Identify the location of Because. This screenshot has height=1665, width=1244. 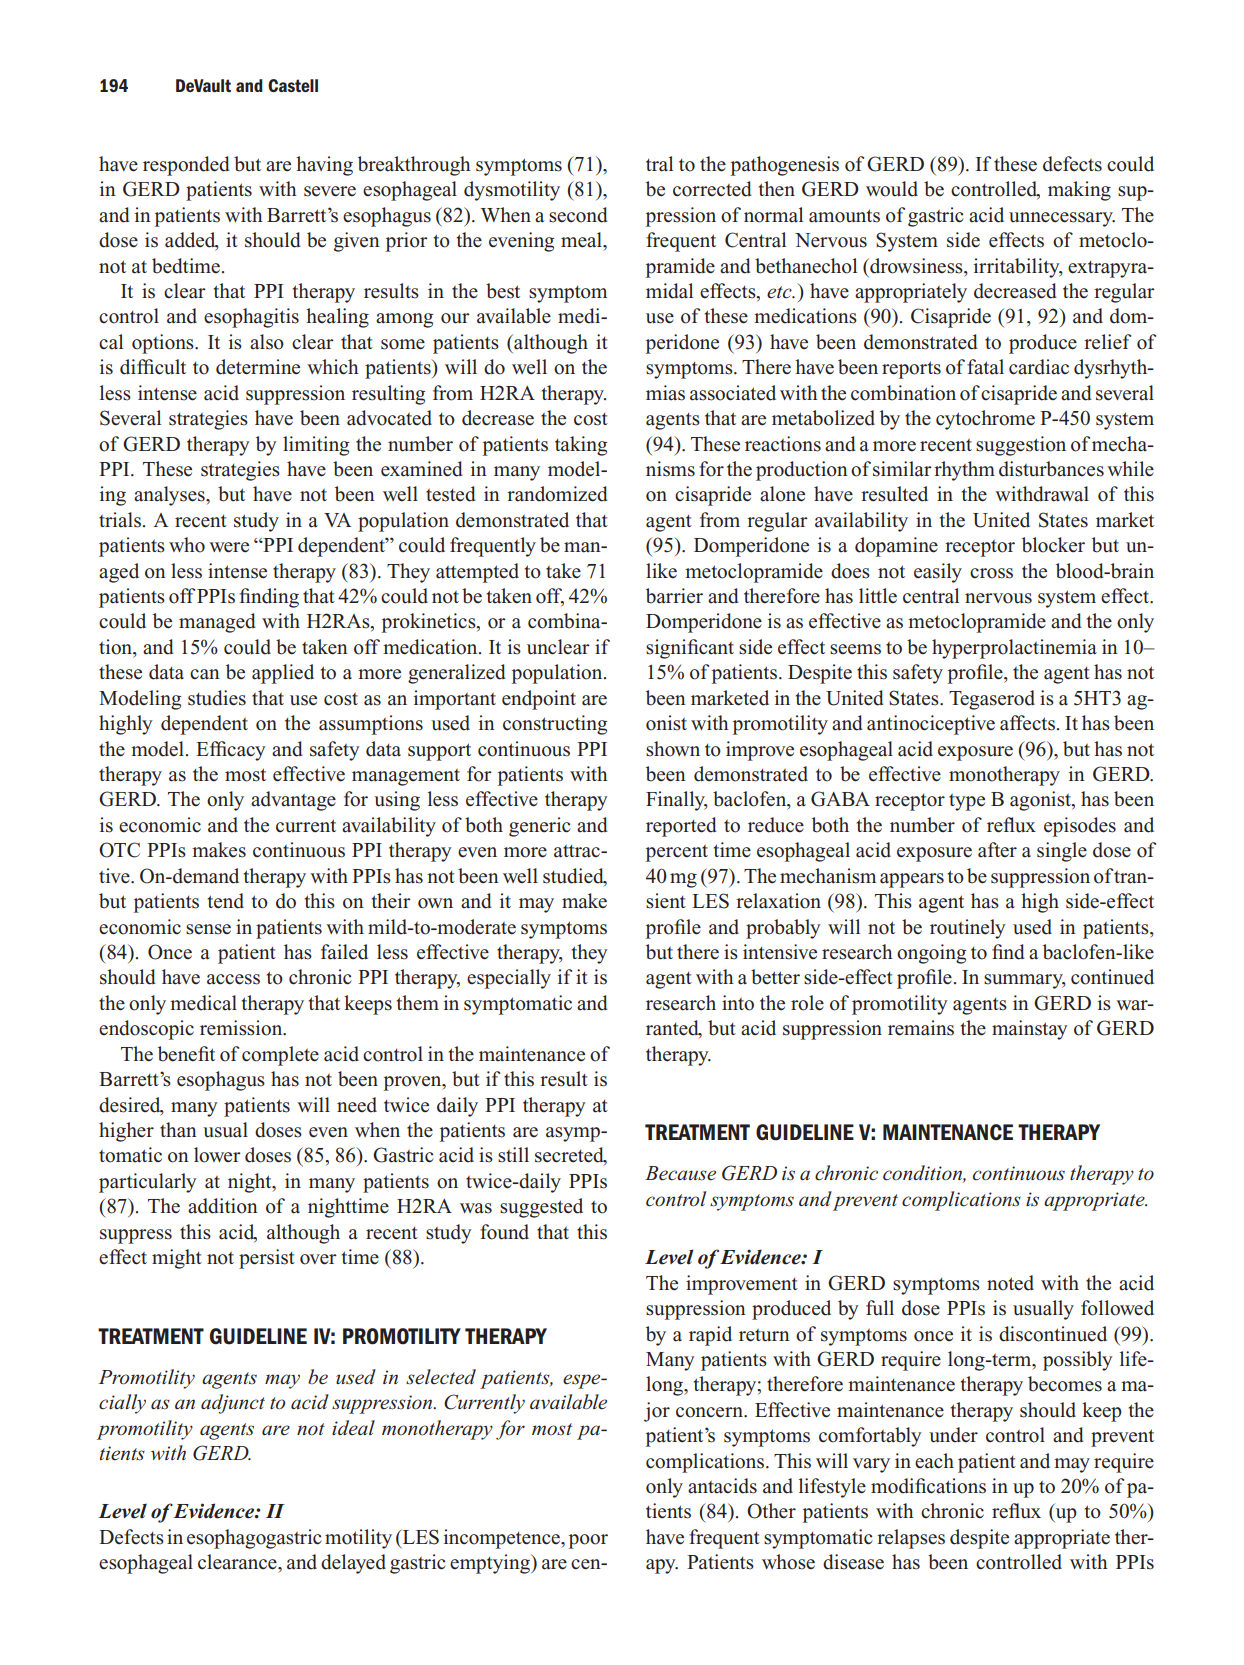
(680, 1173).
